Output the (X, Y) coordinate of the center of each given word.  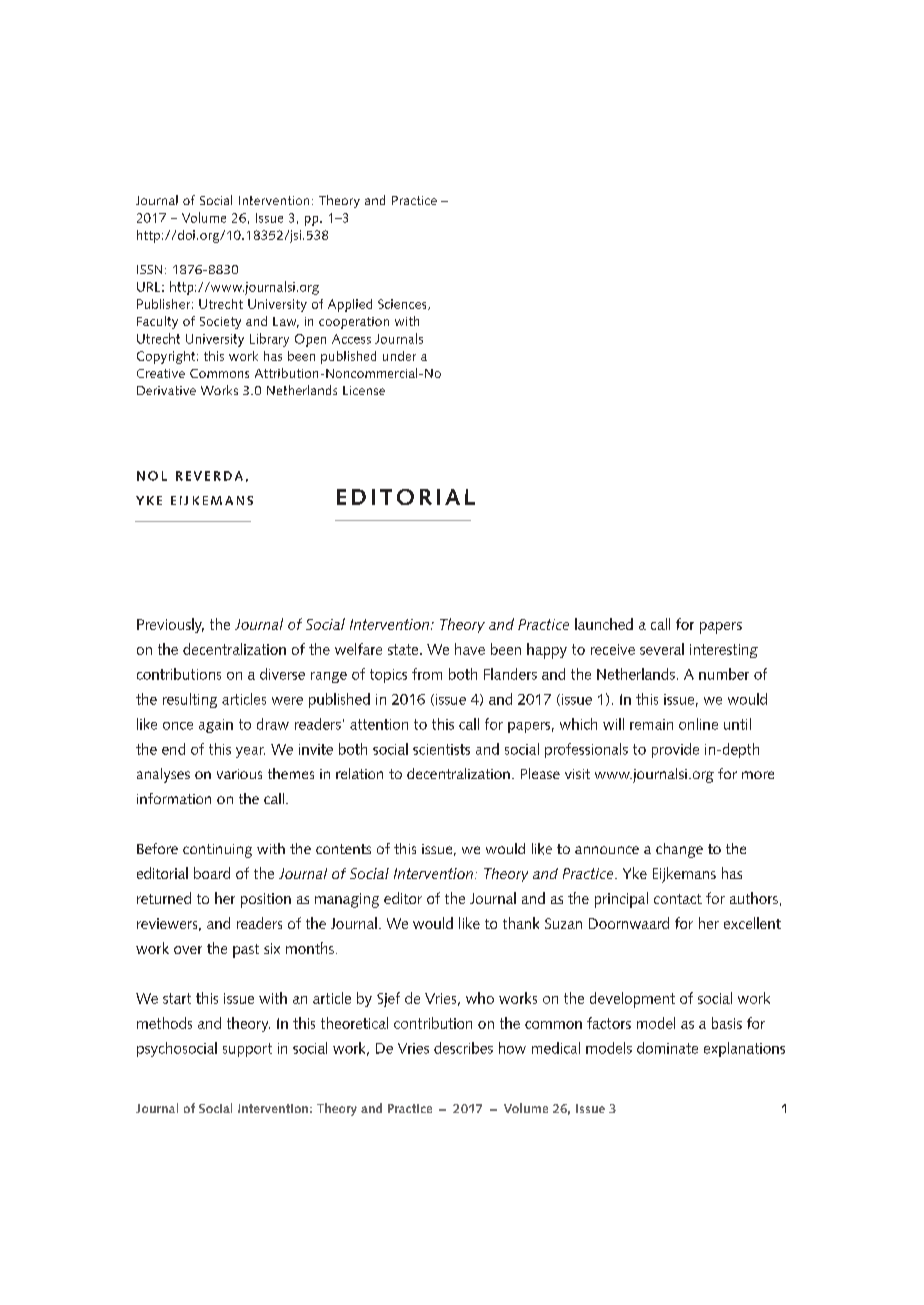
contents (343, 849)
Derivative (166, 390)
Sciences (403, 304)
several (662, 649)
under (399, 356)
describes (463, 1048)
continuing (217, 851)
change (679, 850)
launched (604, 624)
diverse (282, 674)
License (364, 390)
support (247, 1050)
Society (220, 323)
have (470, 649)
